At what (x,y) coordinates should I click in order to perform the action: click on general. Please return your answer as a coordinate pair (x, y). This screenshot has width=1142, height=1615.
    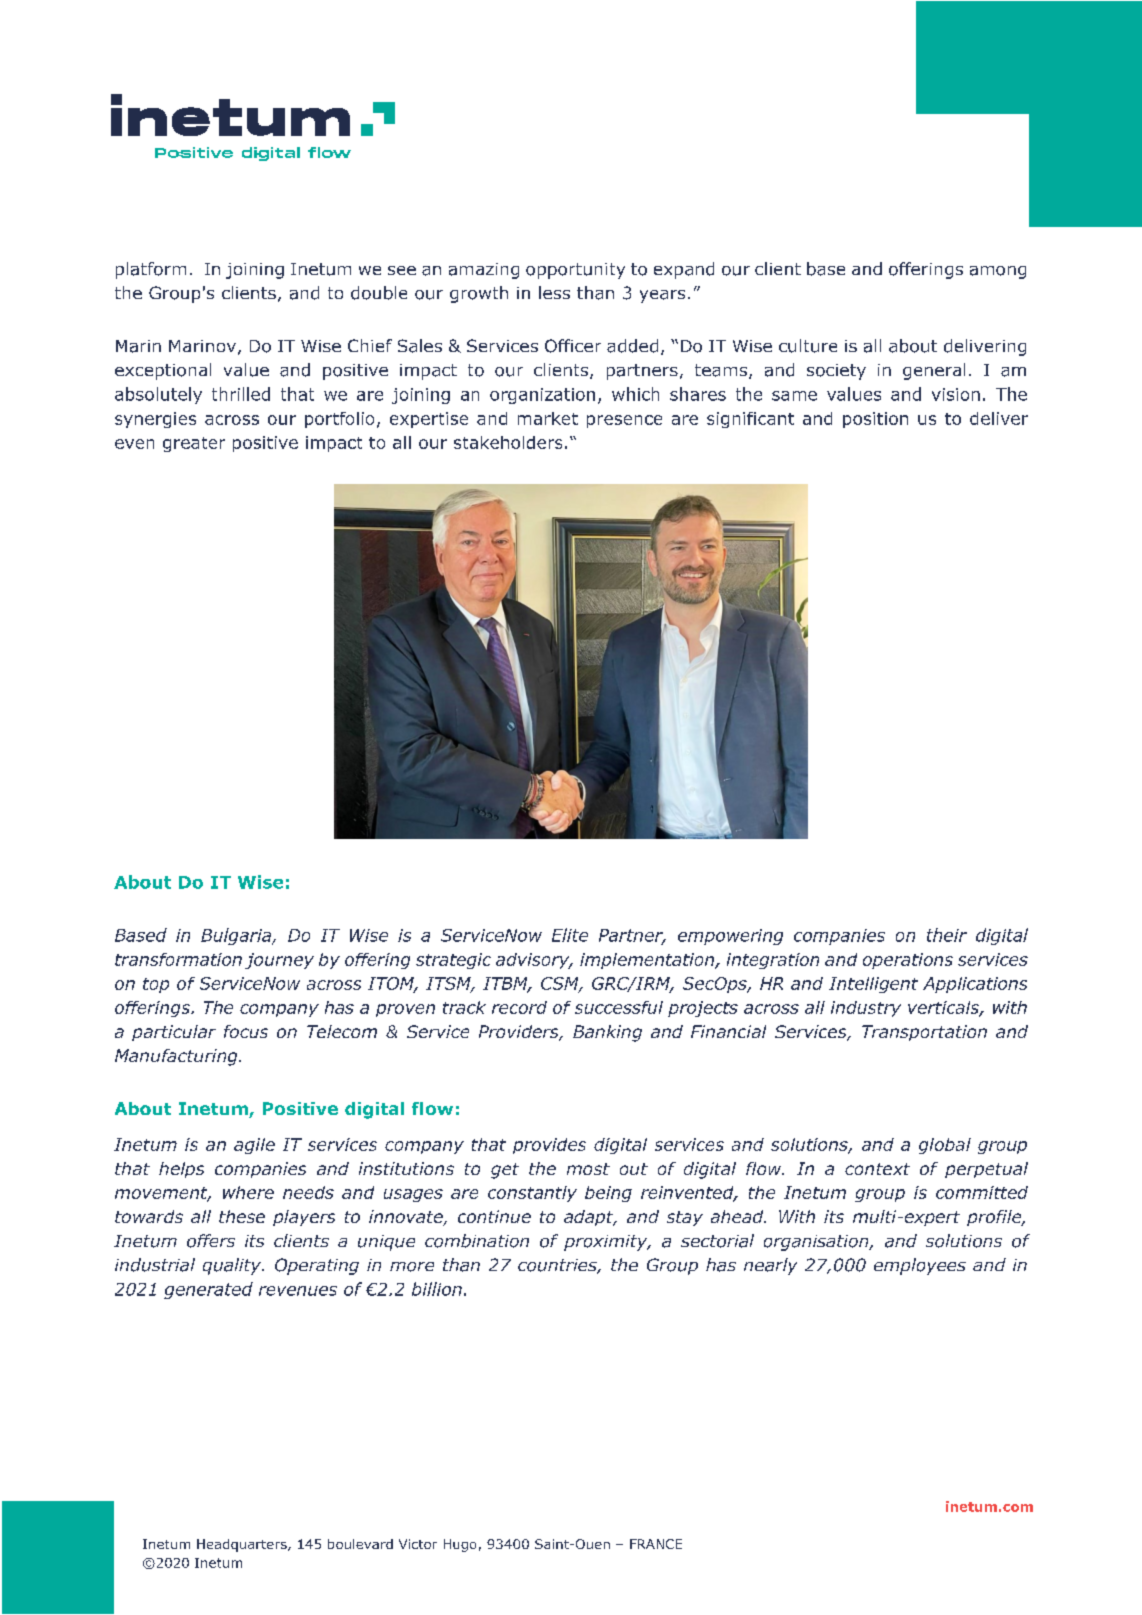
    Looking at the image, I should click on (934, 371).
